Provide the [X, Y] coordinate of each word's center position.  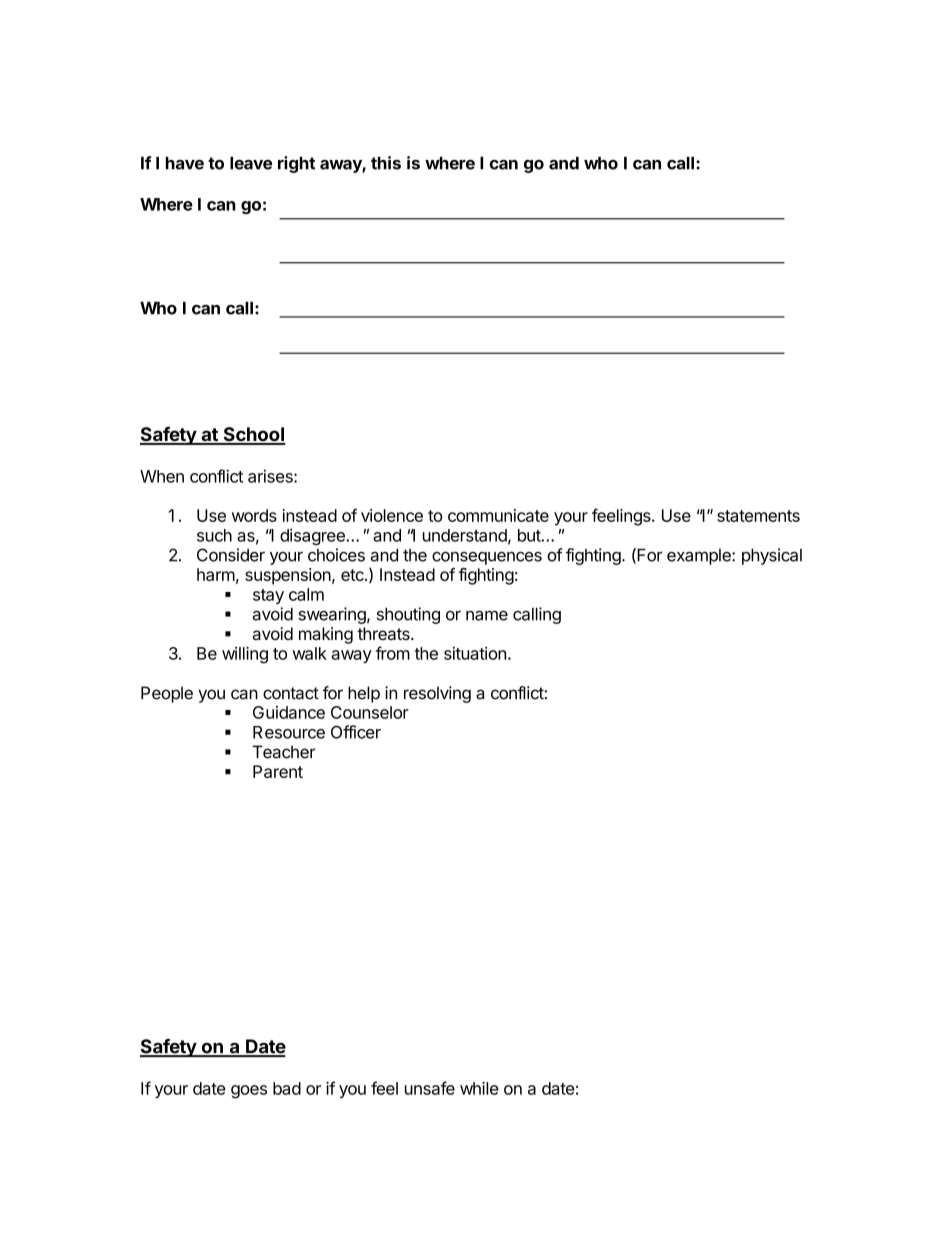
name [487, 615]
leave [251, 163]
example [700, 557]
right [296, 164]
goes [249, 1092]
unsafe [430, 1088]
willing [245, 655]
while [479, 1088]
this [386, 163]
